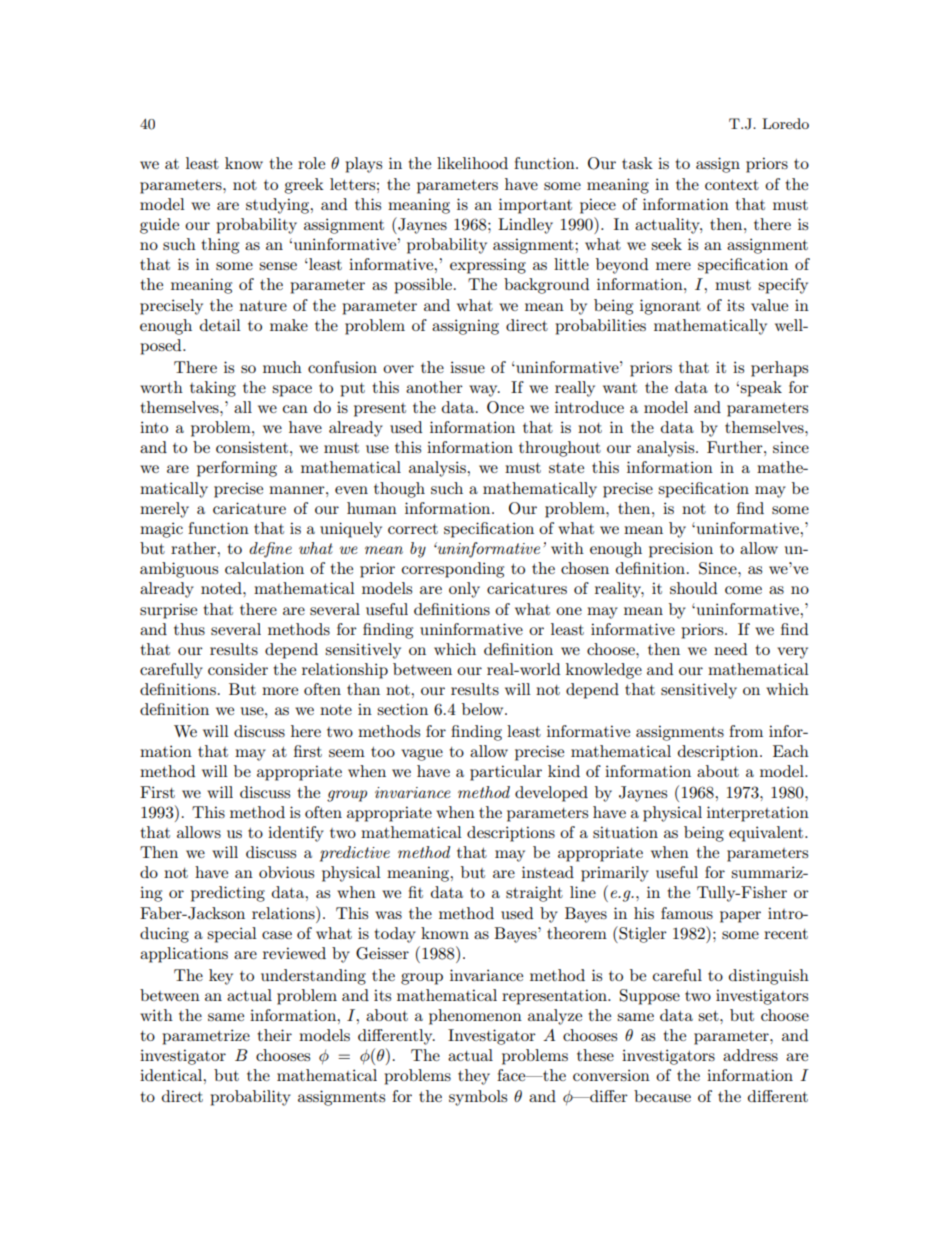 The image size is (952, 1233). What do you see at coordinates (213, 389) in the image?
I see `taking` at bounding box center [213, 389].
